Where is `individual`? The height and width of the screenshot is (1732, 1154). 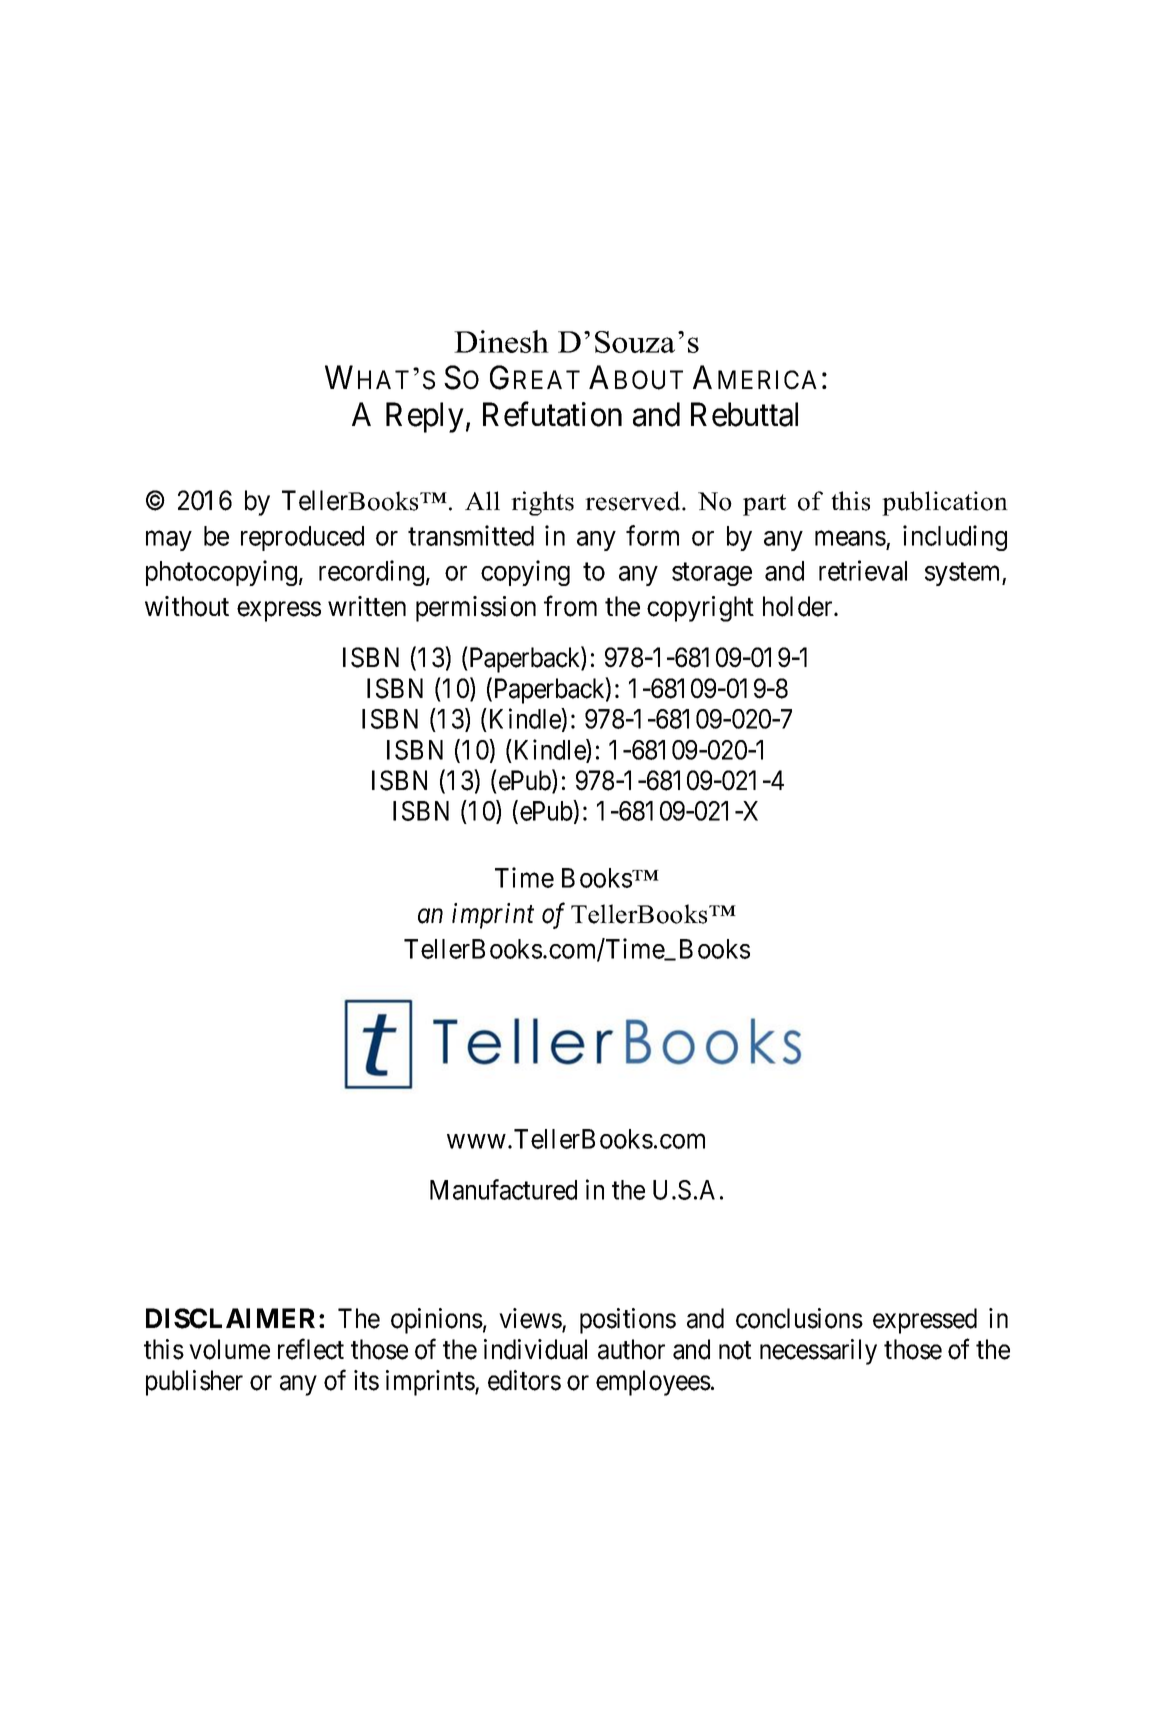 individual is located at coordinates (535, 1349).
